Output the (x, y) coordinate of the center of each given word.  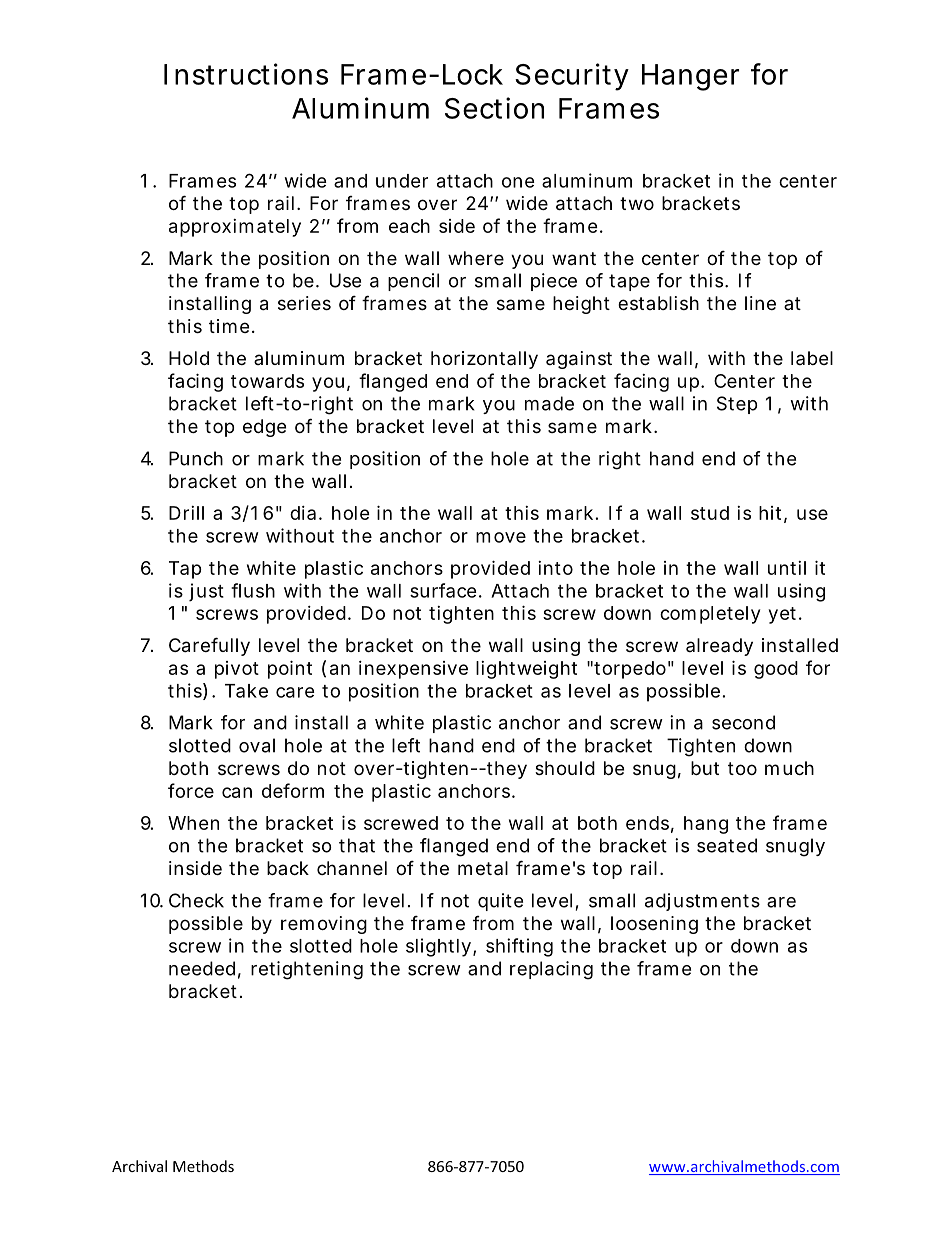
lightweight (526, 670)
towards (267, 381)
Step (737, 405)
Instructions (246, 74)
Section (494, 108)
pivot (237, 670)
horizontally (484, 360)
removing (324, 925)
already (719, 647)
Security (572, 77)
